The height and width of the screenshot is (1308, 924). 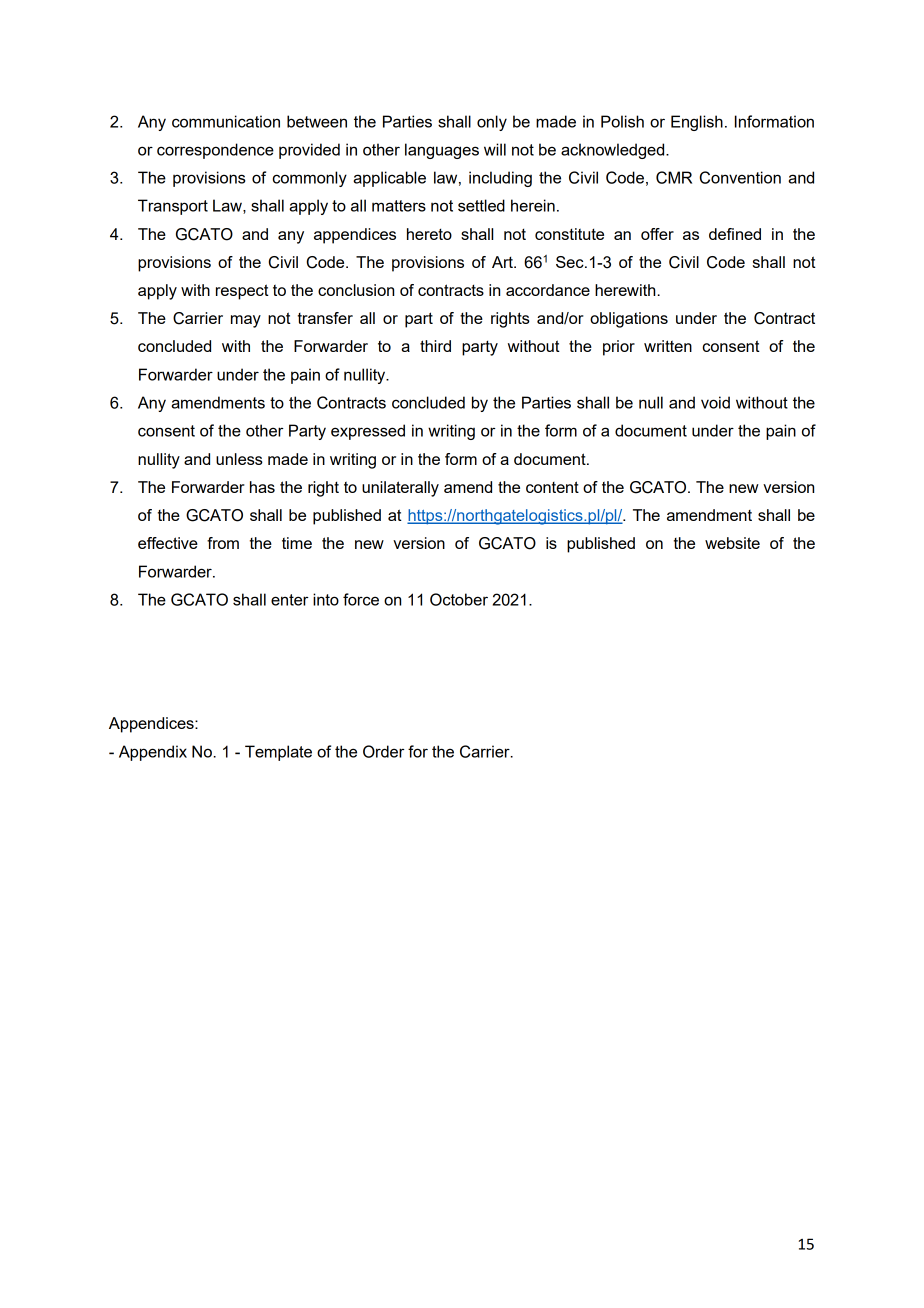 What do you see at coordinates (368, 432) in the screenshot?
I see `expressed` at bounding box center [368, 432].
